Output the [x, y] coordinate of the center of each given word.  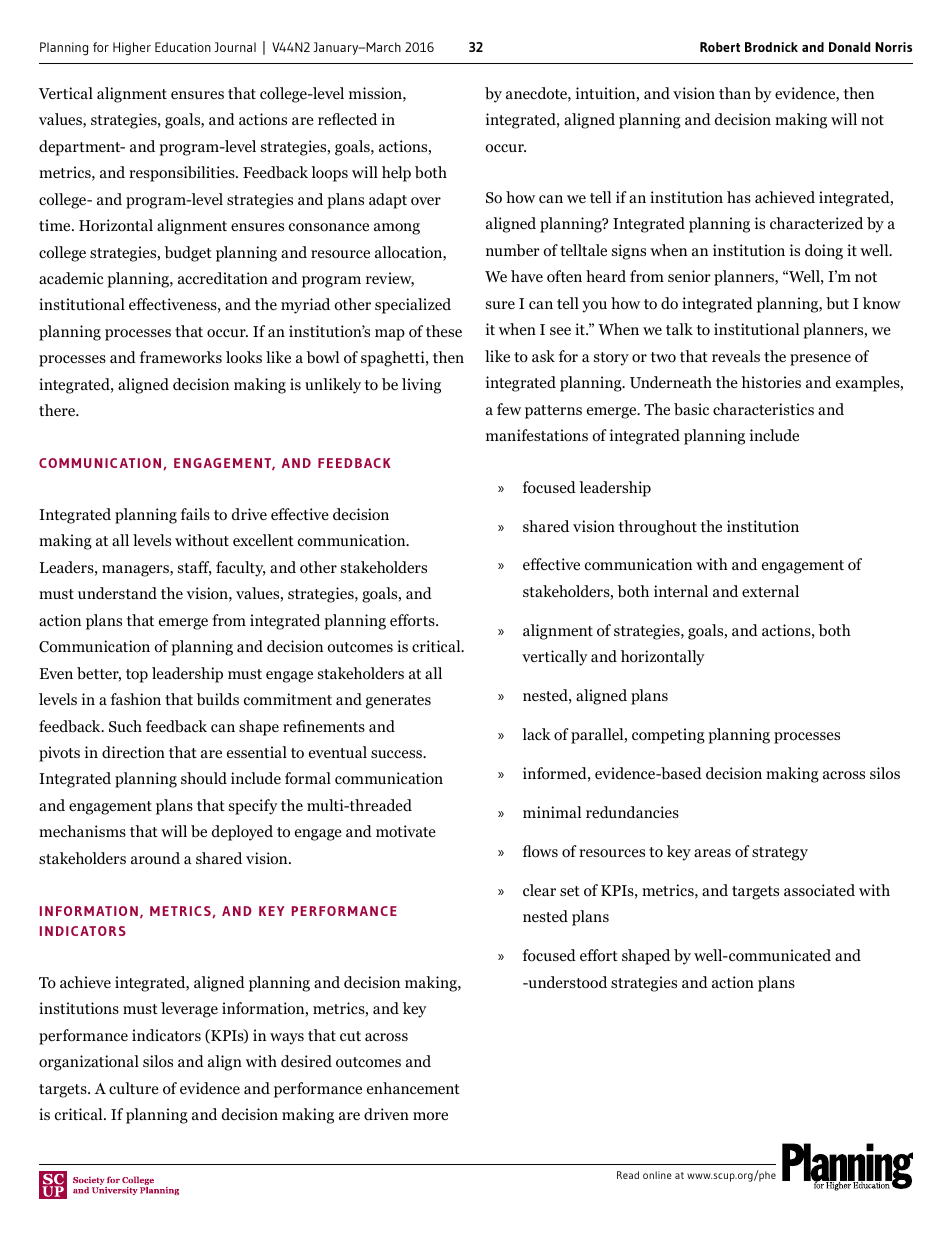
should [204, 778]
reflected [347, 119]
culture [134, 1088]
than [735, 93]
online [657, 1175]
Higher [132, 49]
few [509, 409]
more [430, 1116]
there [58, 410]
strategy [780, 854]
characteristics [763, 409]
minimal [552, 812]
